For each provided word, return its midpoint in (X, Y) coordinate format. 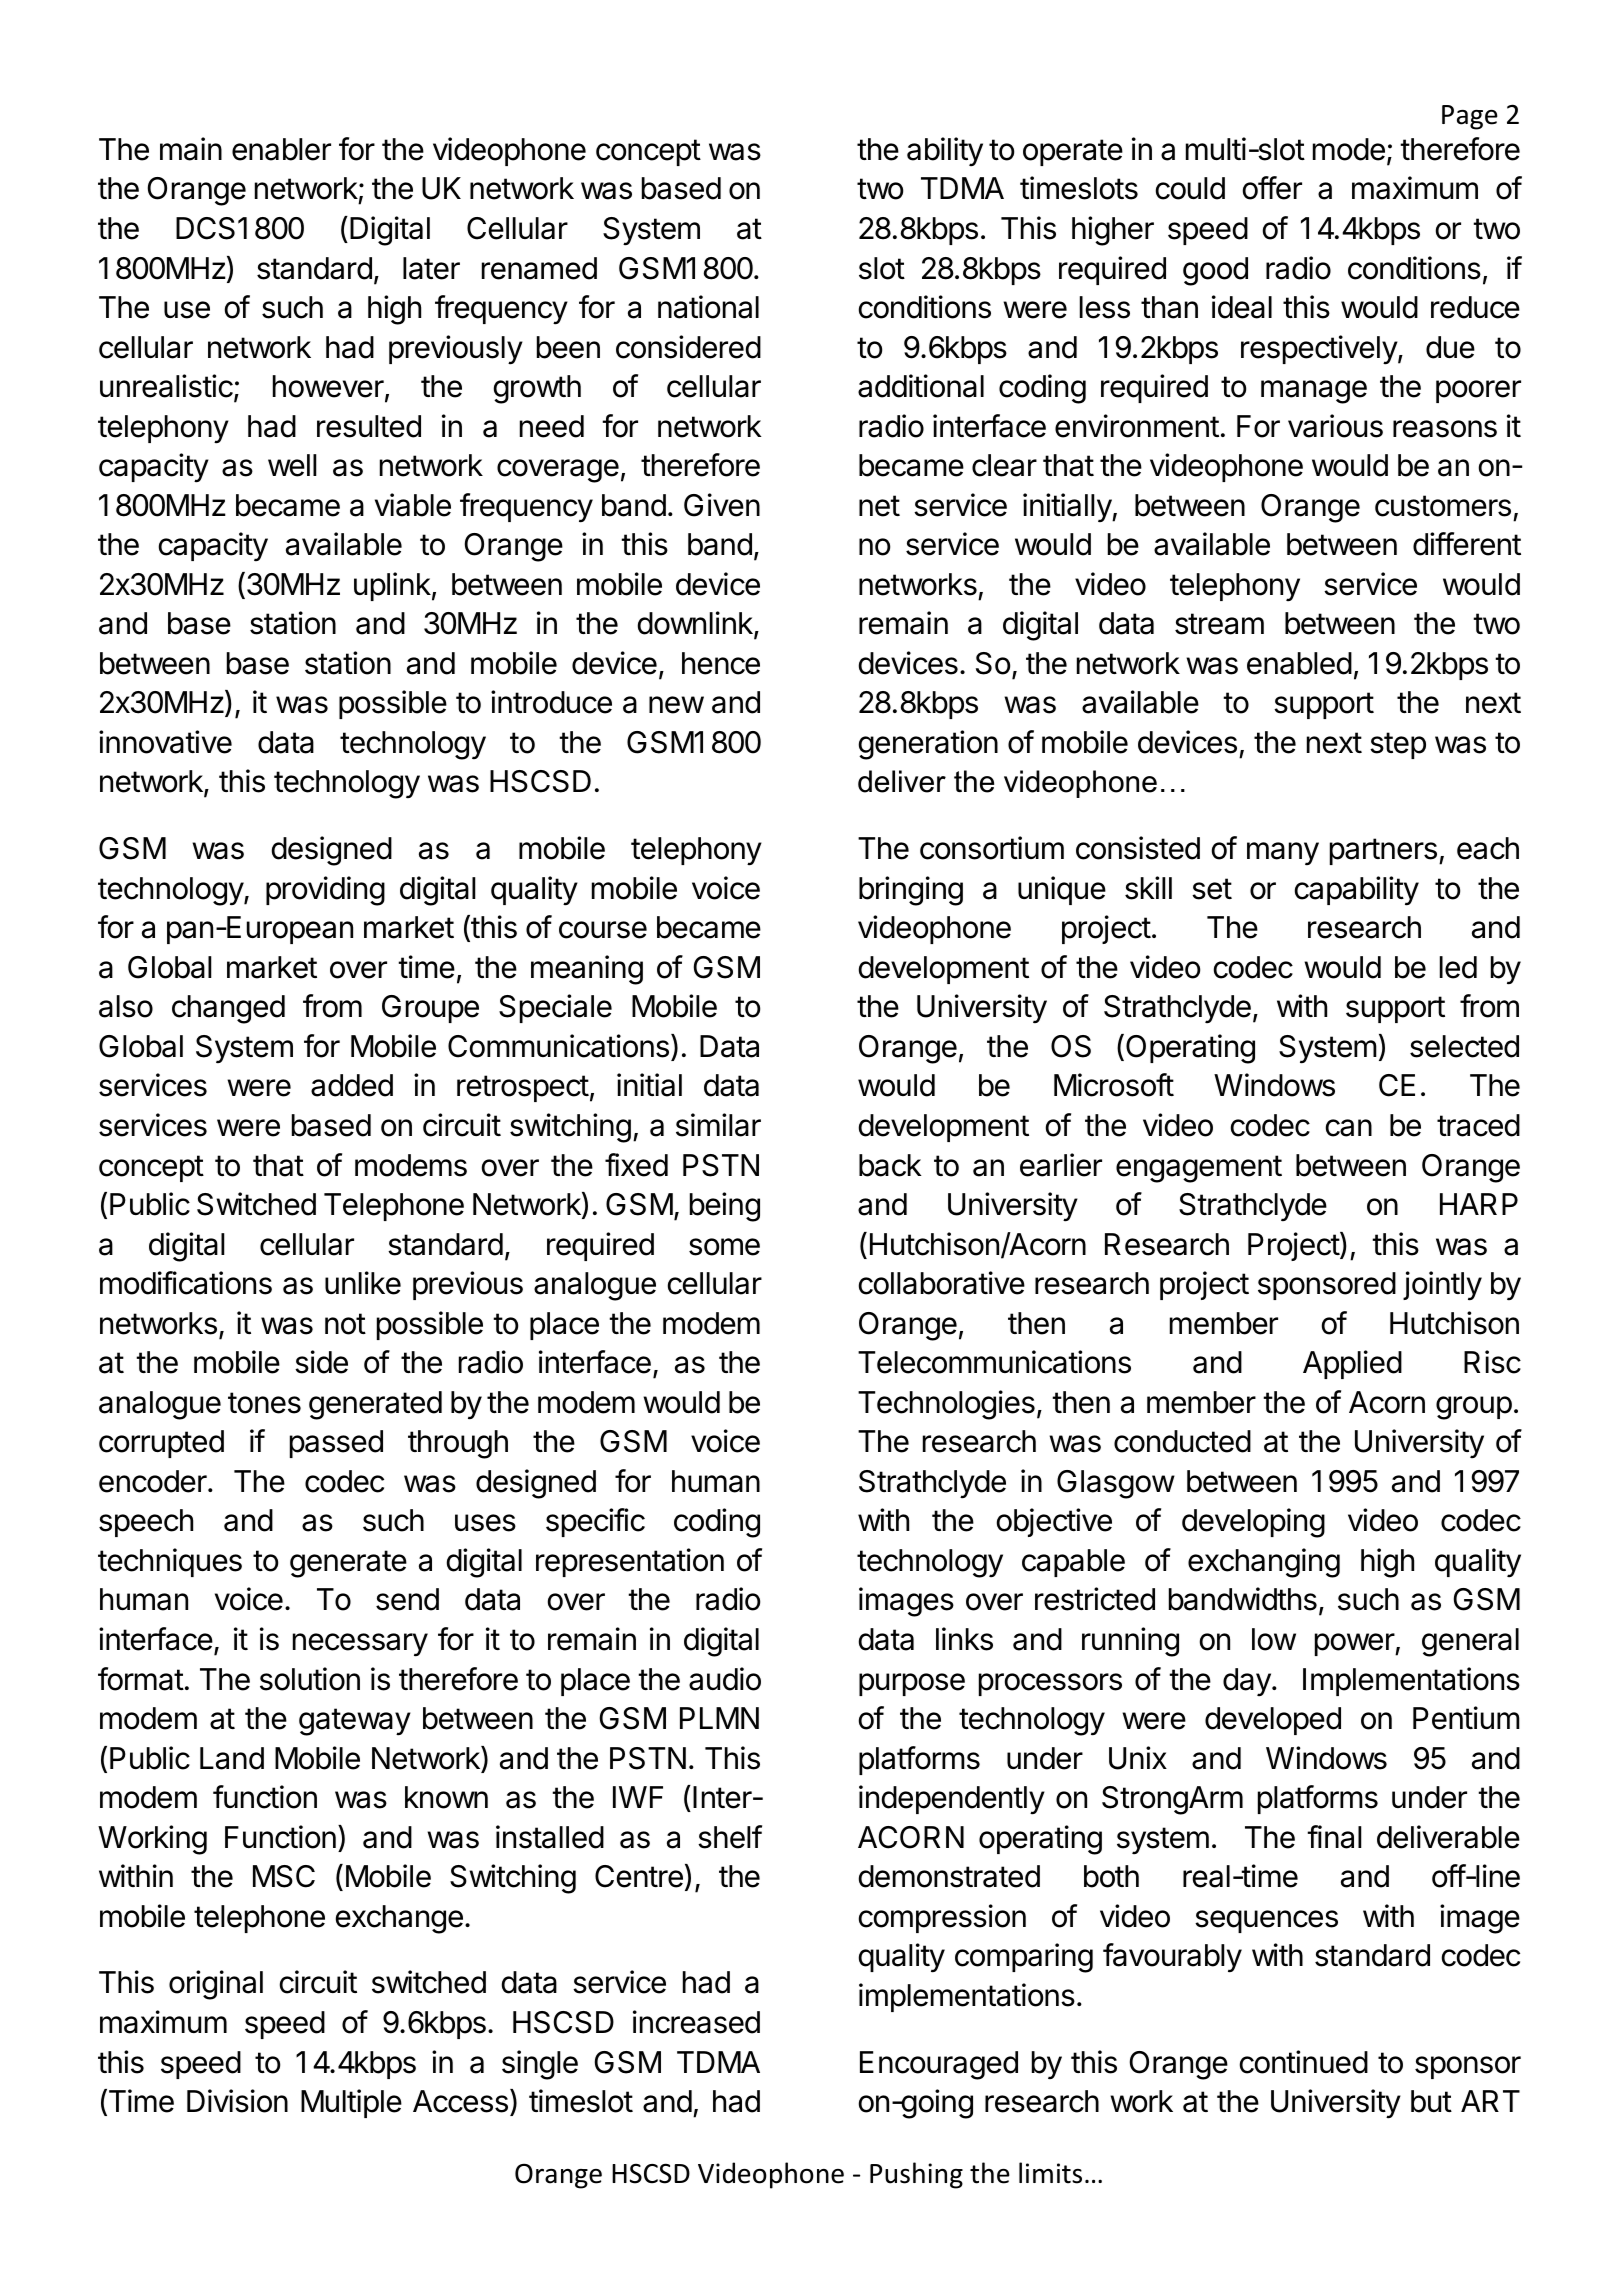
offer (1272, 188)
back (890, 1165)
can (1349, 1128)
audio (725, 1679)
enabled (1299, 663)
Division (237, 2101)
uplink (392, 586)
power (1355, 1644)
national (708, 307)
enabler (281, 149)
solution (310, 1679)
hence (721, 663)
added (352, 1085)
